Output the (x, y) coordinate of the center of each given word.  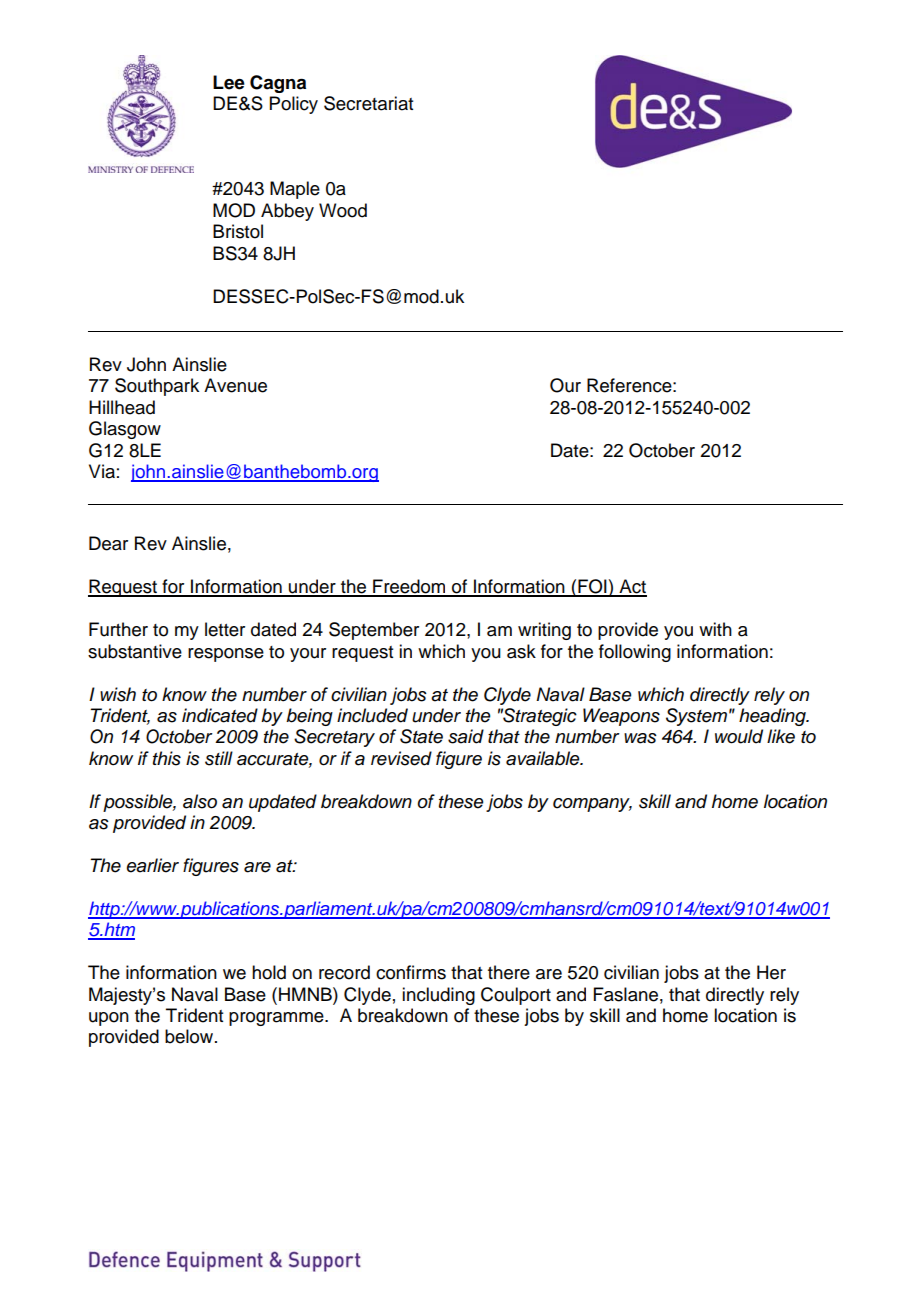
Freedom (409, 587)
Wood (343, 210)
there (509, 972)
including (438, 996)
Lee (229, 82)
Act (632, 587)
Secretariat (368, 103)
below (190, 1036)
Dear (108, 543)
